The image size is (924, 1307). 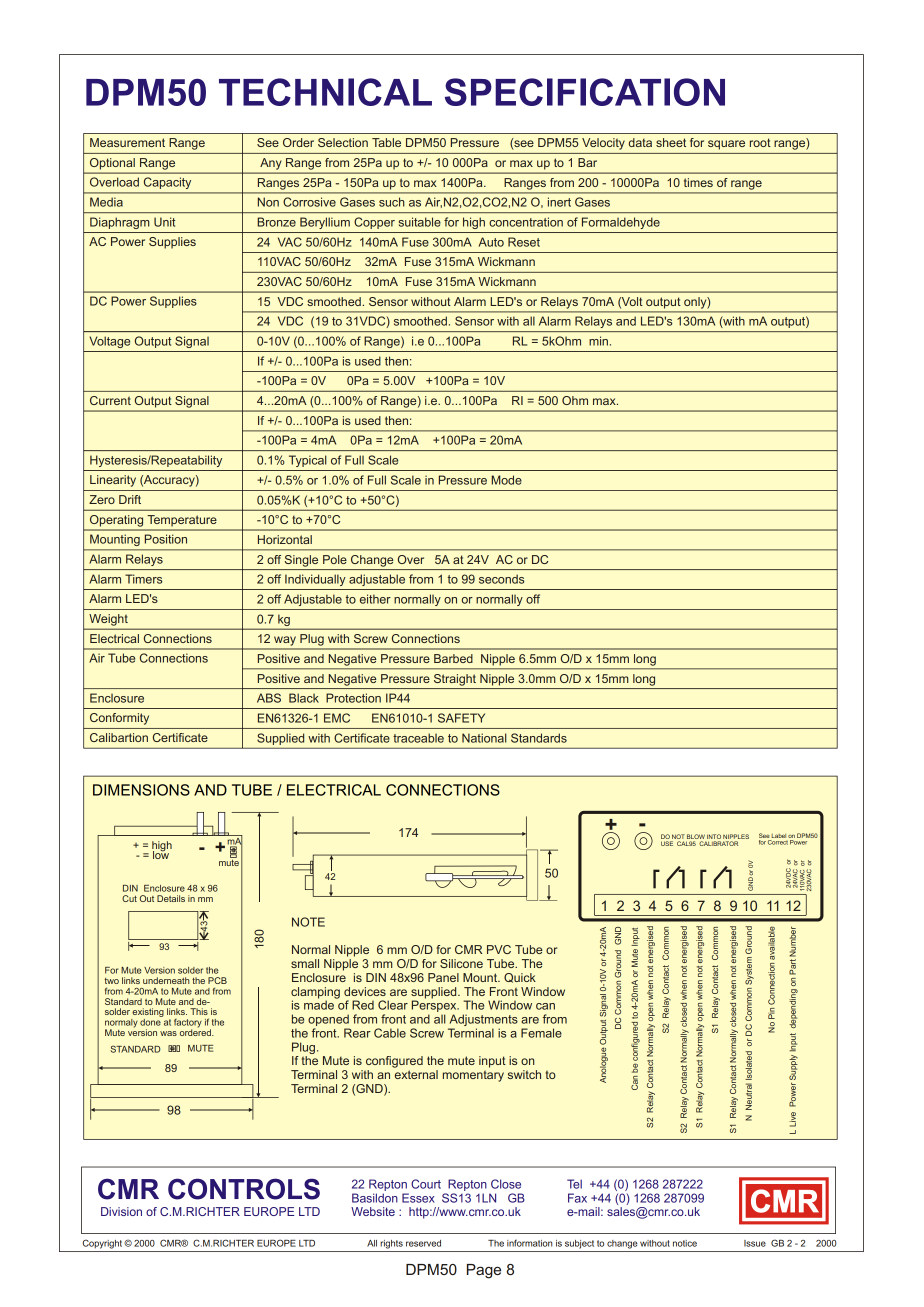 What do you see at coordinates (506, 480) in the image?
I see `Mode` at bounding box center [506, 480].
